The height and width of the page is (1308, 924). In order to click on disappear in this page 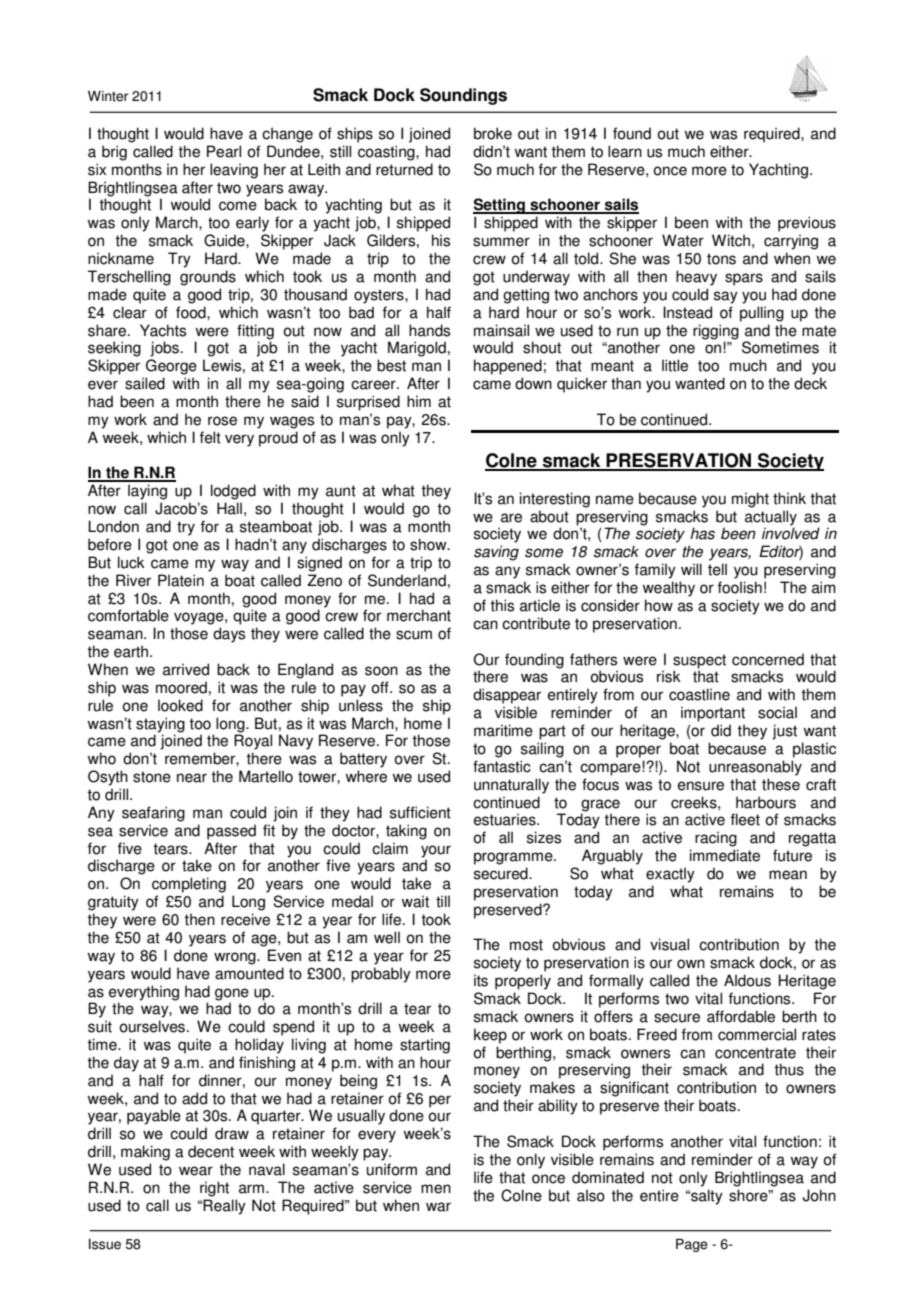, I will do `click(507, 696)`.
